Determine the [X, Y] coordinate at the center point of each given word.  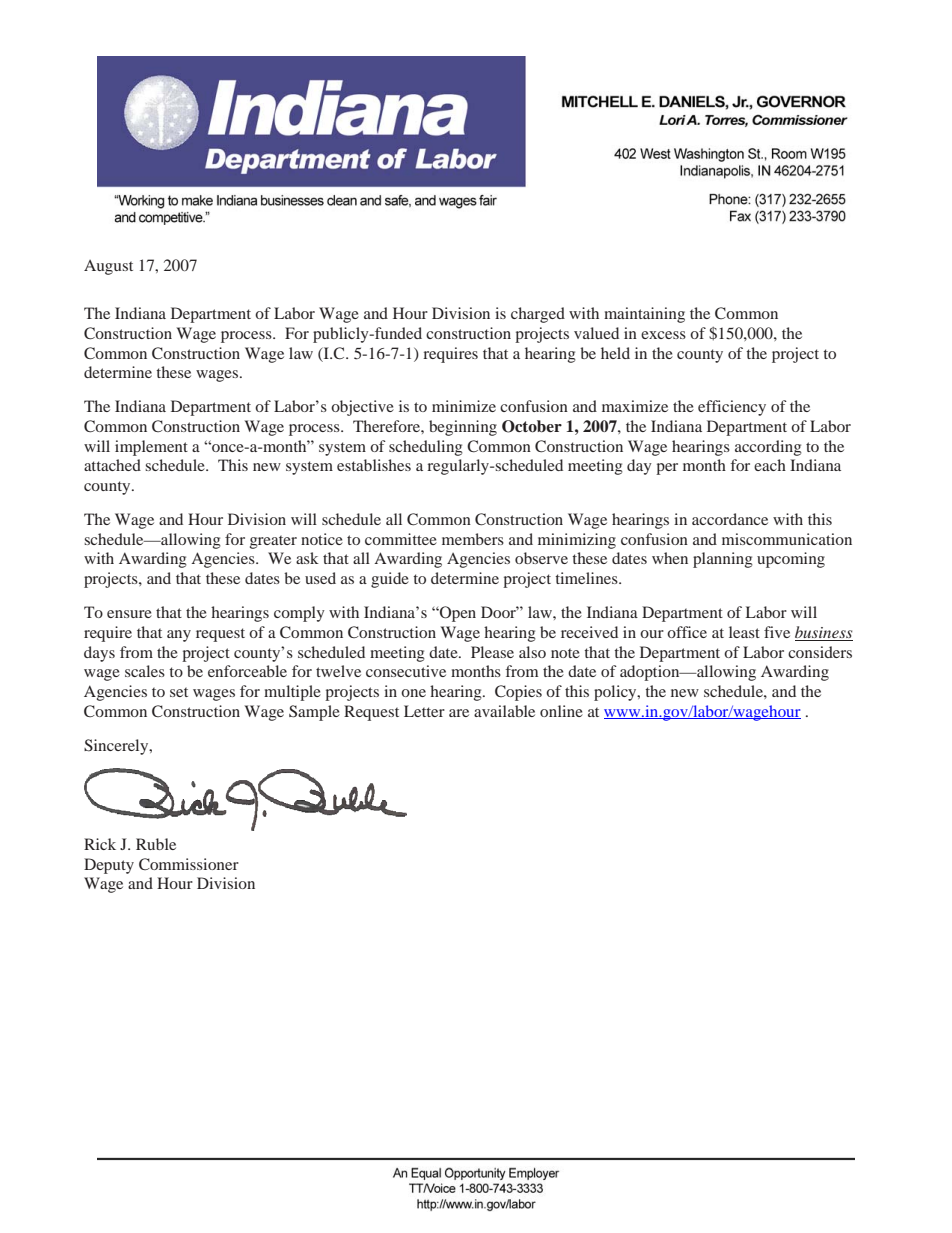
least [744, 632]
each [770, 465]
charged [538, 315]
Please [492, 652]
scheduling [426, 448]
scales [145, 671]
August [108, 267]
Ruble [156, 844]
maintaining [644, 315]
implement [151, 448]
